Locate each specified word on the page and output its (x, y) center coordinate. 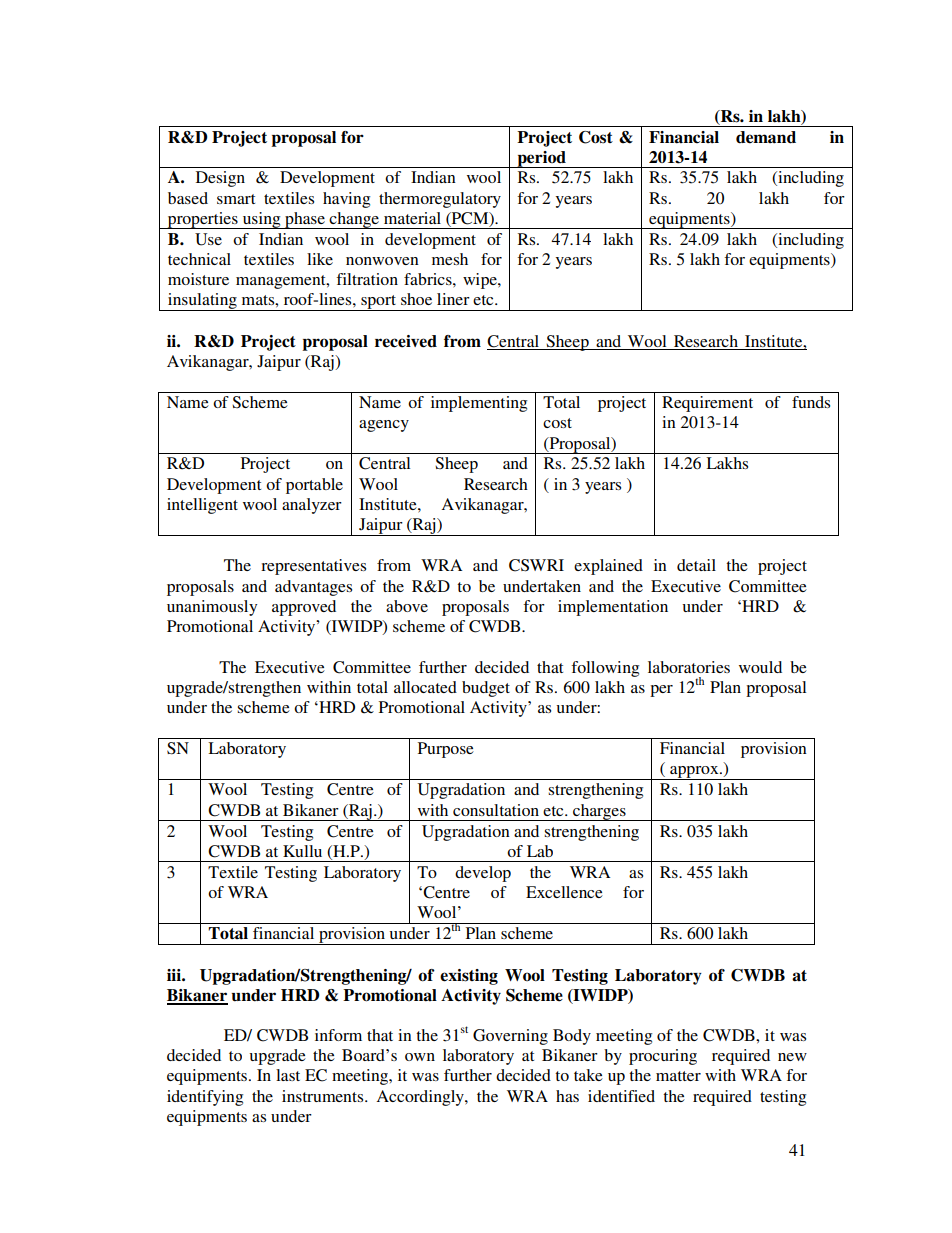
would (760, 667)
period (541, 159)
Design (220, 179)
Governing (510, 1037)
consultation (496, 810)
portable (314, 486)
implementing (479, 404)
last (288, 1075)
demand (766, 137)
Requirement (707, 404)
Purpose (446, 750)
